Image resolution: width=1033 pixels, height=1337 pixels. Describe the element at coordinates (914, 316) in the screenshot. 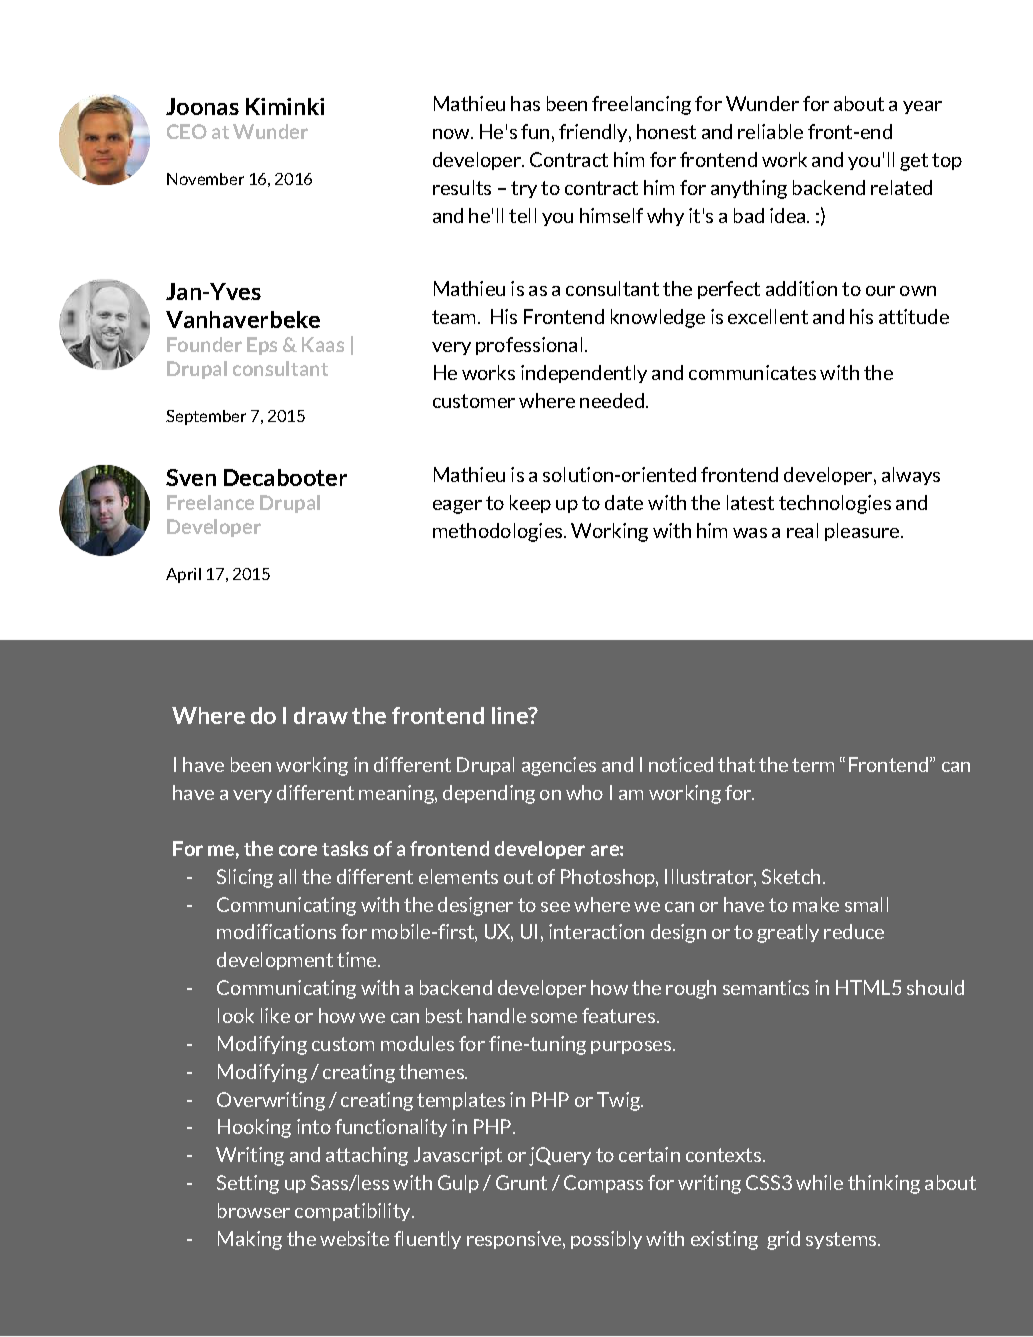

I see `attitude` at that location.
